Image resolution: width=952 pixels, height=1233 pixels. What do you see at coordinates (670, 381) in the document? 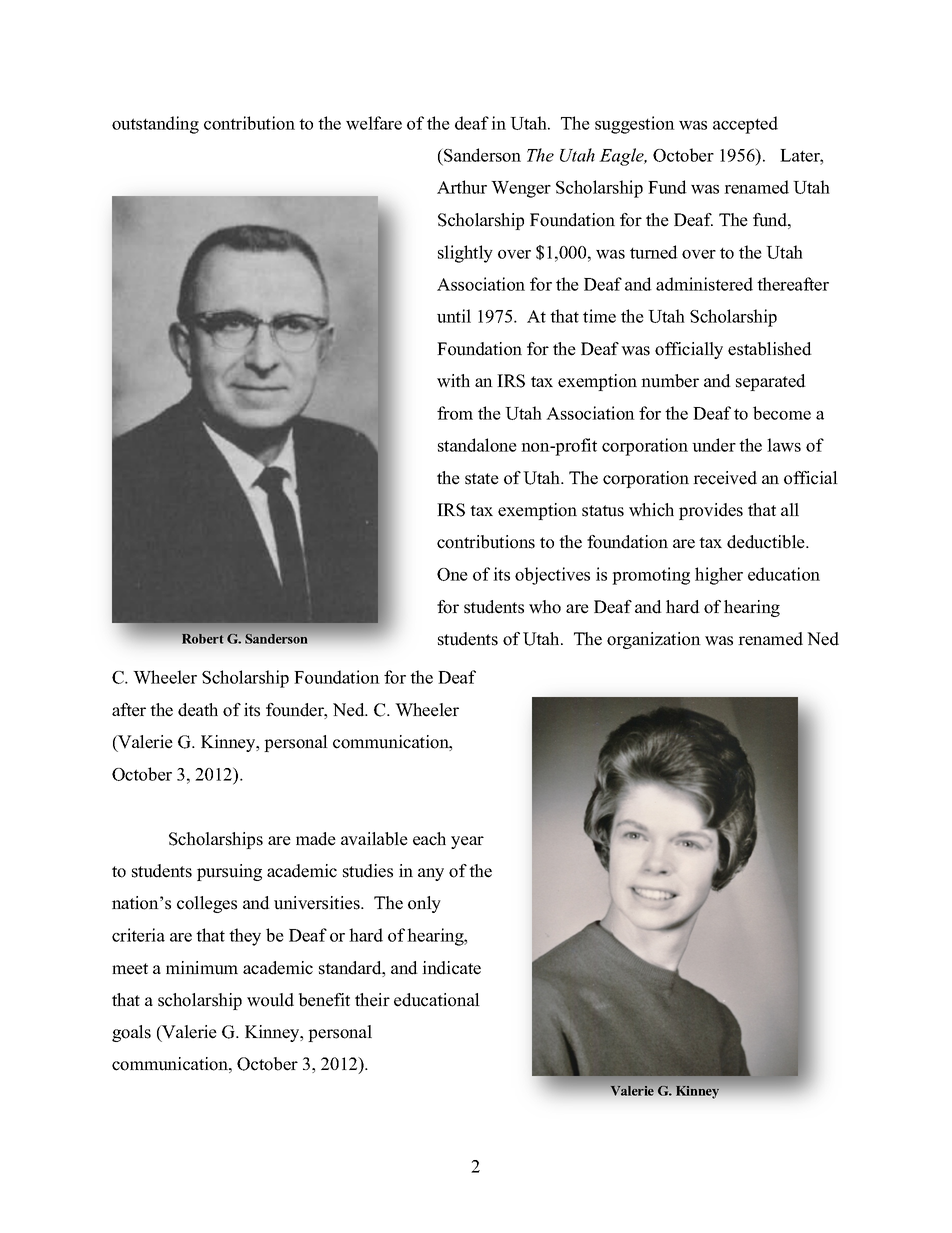
I see `number` at bounding box center [670, 381].
